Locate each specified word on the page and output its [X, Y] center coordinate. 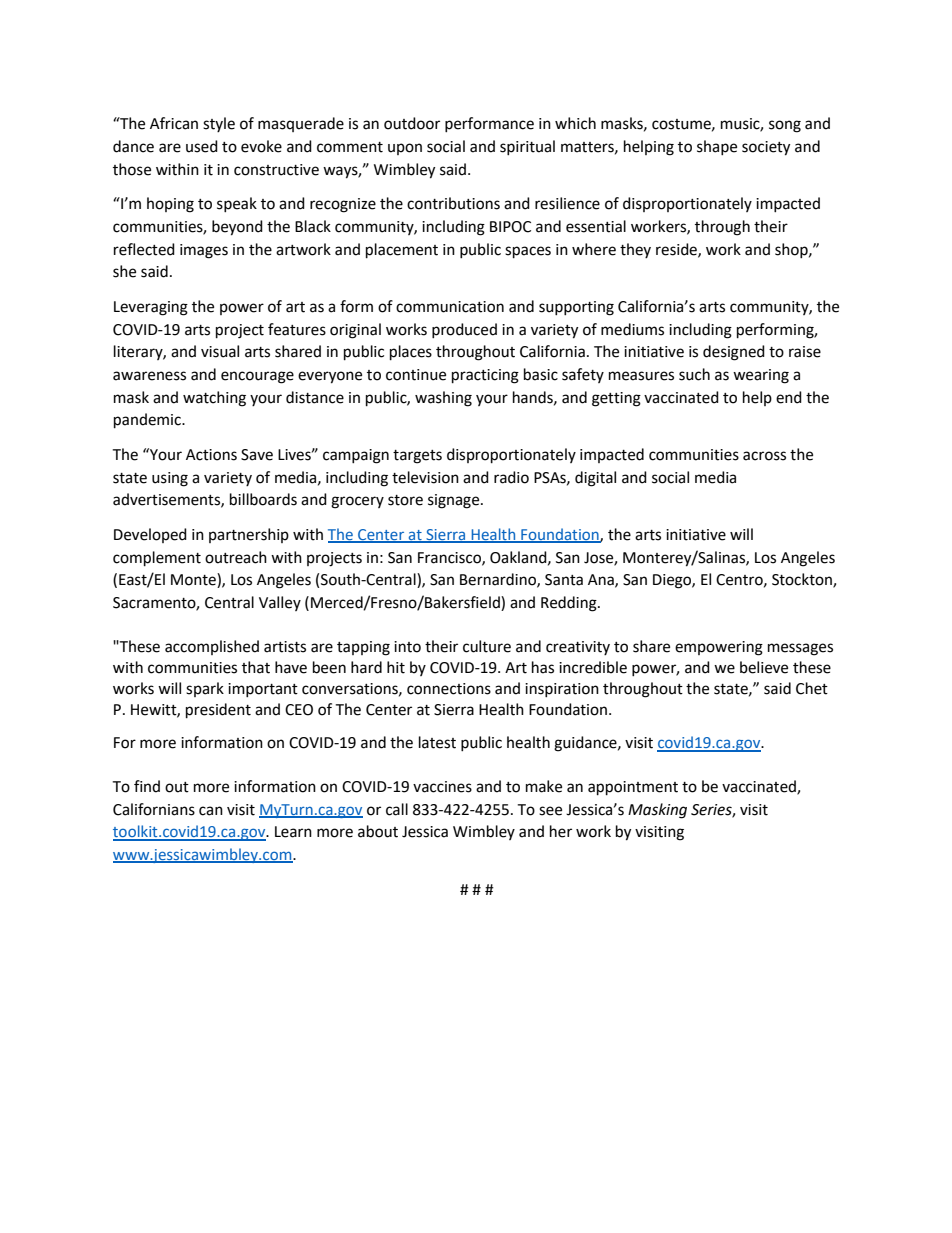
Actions [211, 455]
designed [734, 353]
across [764, 456]
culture [487, 646]
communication [450, 307]
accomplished [212, 647]
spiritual [527, 147]
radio [511, 477]
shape [717, 147]
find [147, 786]
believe [764, 667]
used [202, 146]
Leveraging [151, 308]
